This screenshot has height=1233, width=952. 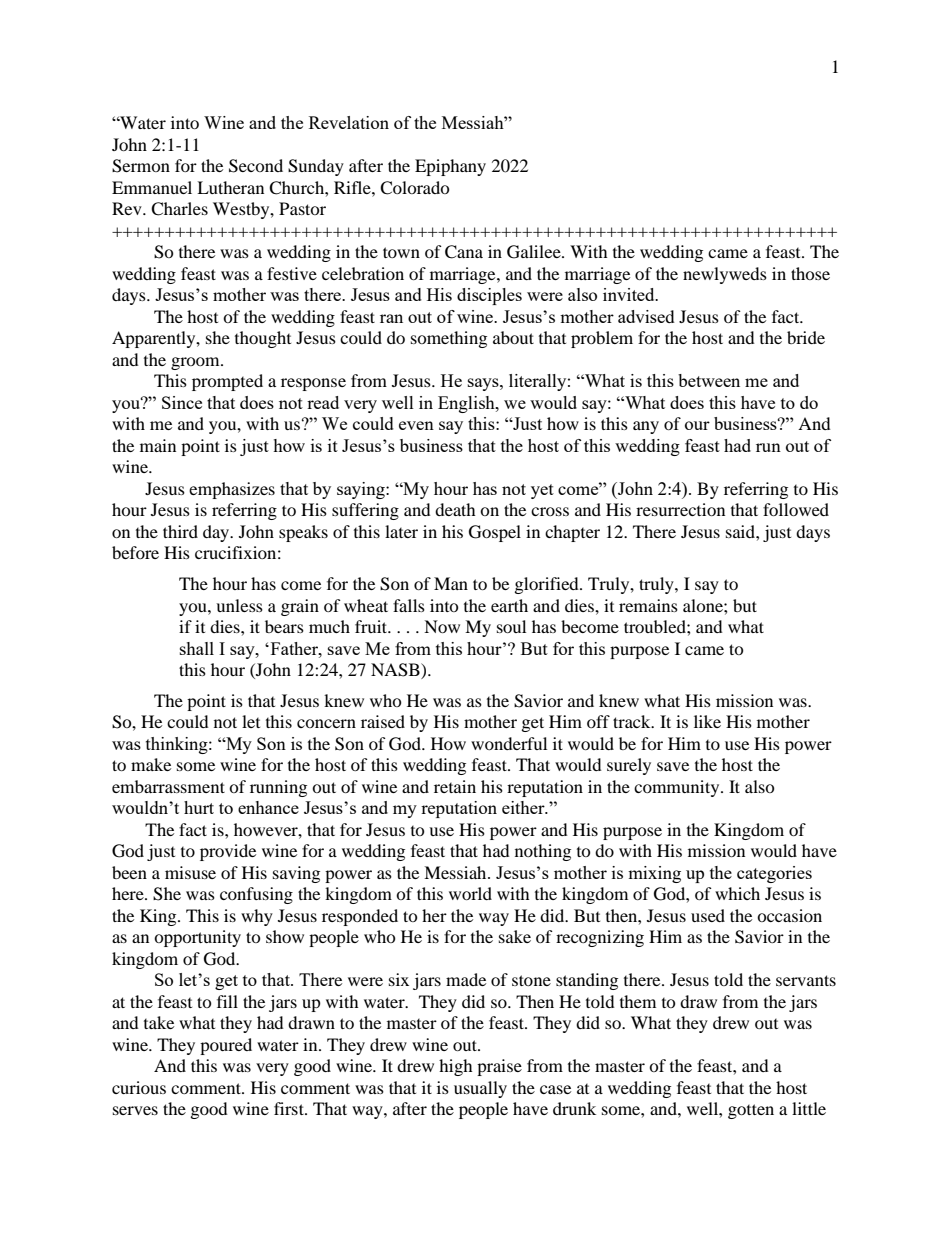 What do you see at coordinates (467, 404) in the screenshot?
I see `English` at bounding box center [467, 404].
